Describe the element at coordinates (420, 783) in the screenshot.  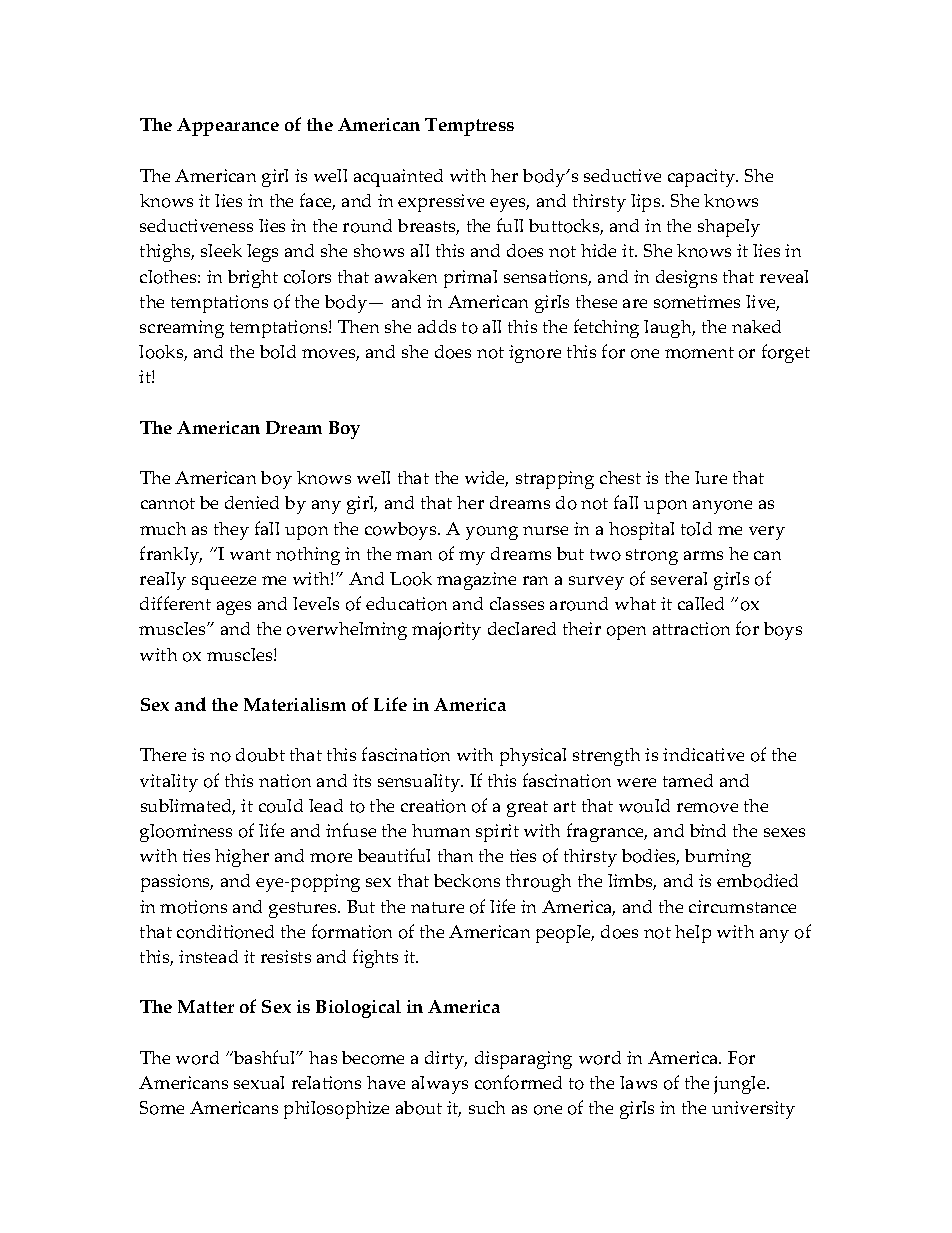
I see `sensuality` at that location.
